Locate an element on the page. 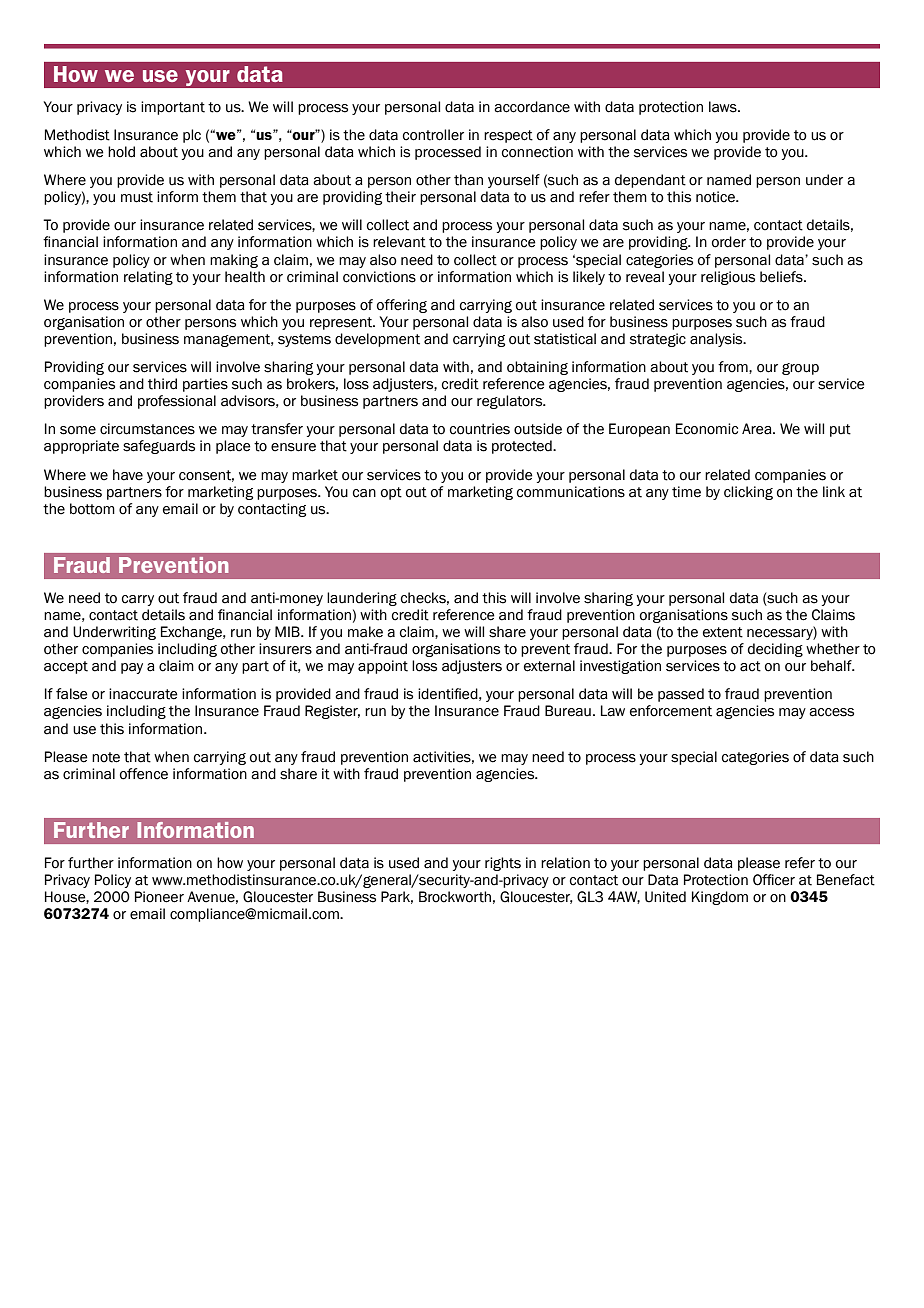 This document has height=1308, width=924. inaccurate is located at coordinates (143, 694).
